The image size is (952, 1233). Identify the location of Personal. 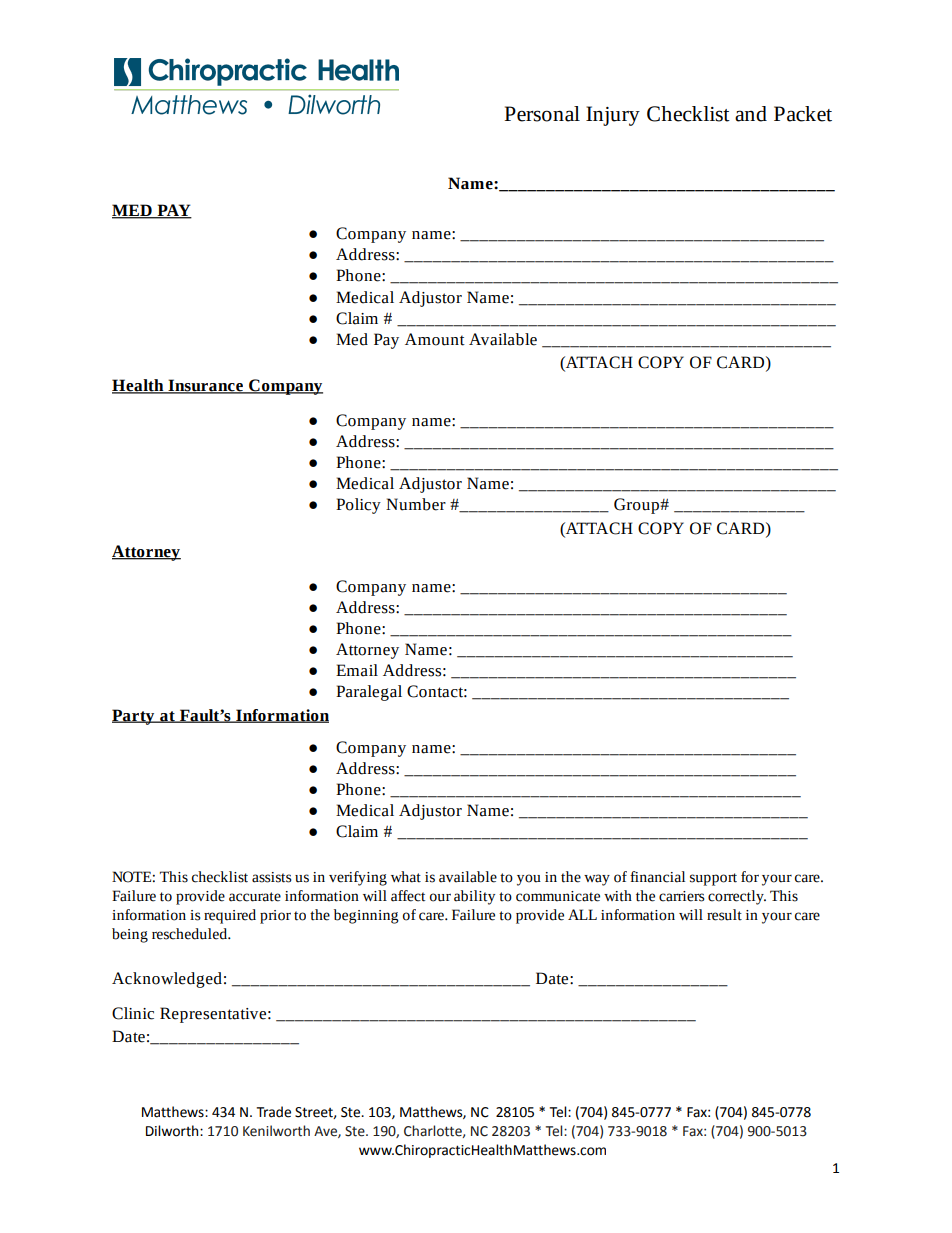
(542, 114).
